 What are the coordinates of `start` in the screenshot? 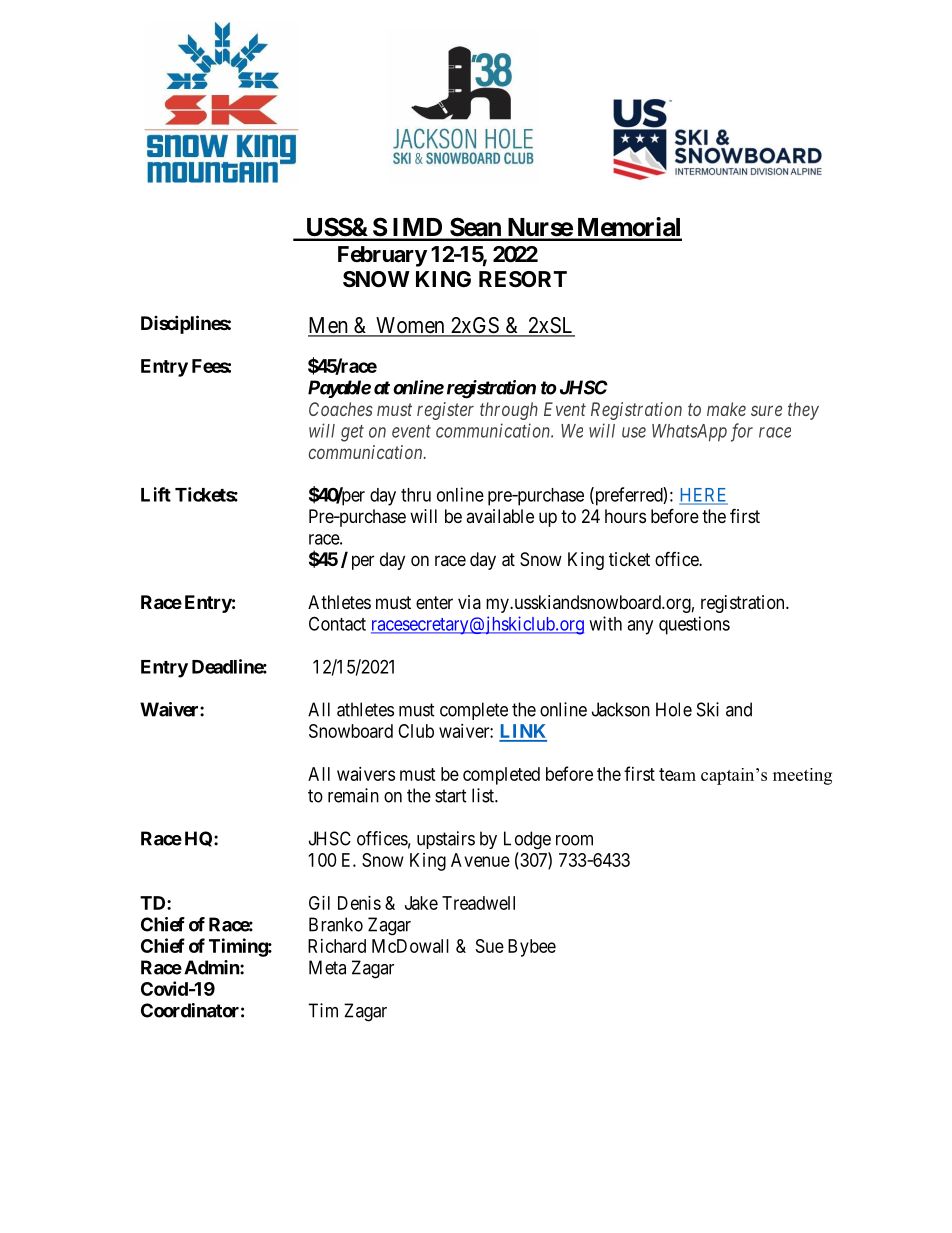 It's located at (451, 796).
